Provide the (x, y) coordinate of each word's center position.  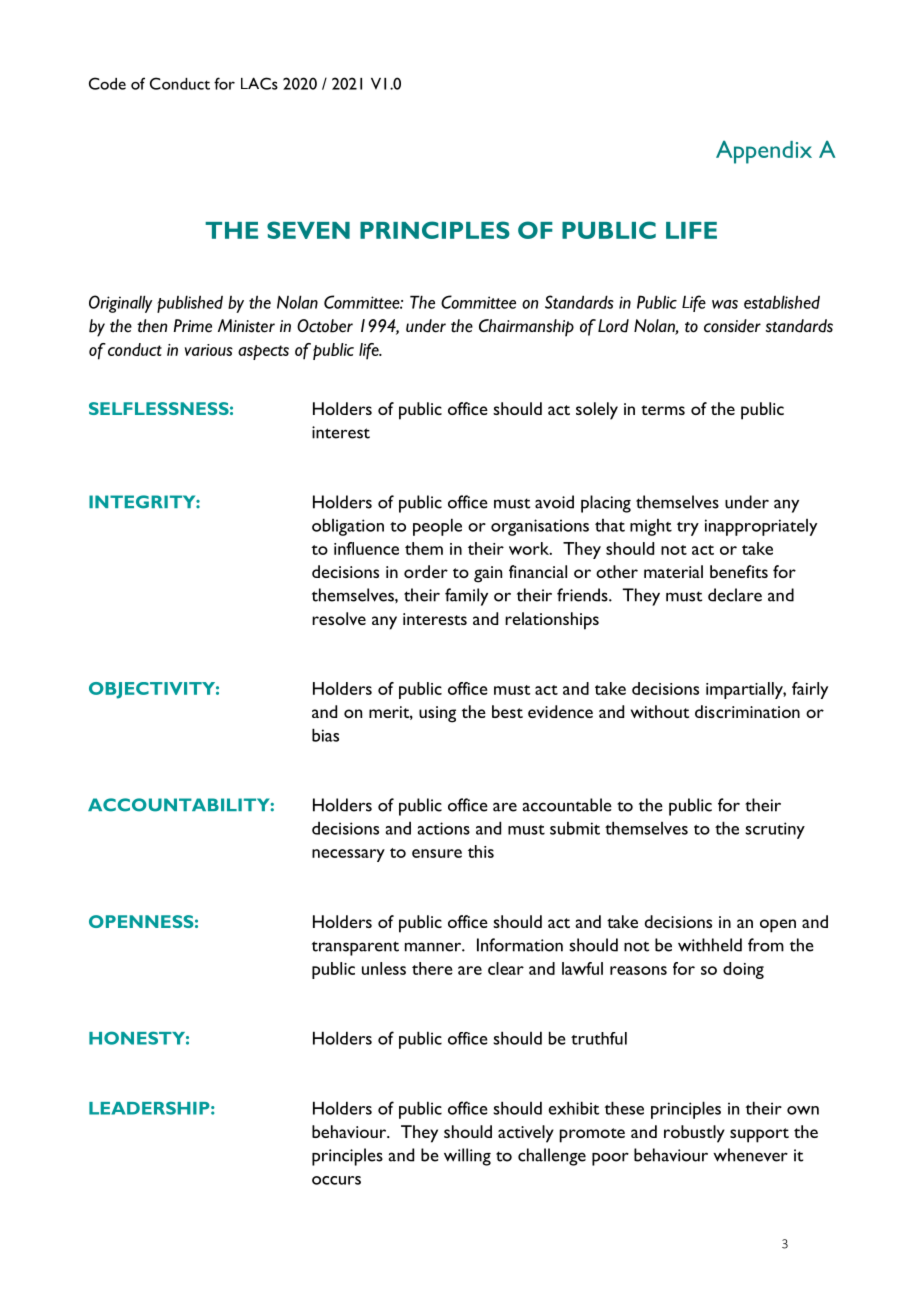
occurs (336, 1180)
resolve (339, 618)
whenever (750, 1155)
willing (467, 1157)
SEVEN (308, 230)
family (466, 597)
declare (735, 595)
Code (107, 83)
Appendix (764, 152)
